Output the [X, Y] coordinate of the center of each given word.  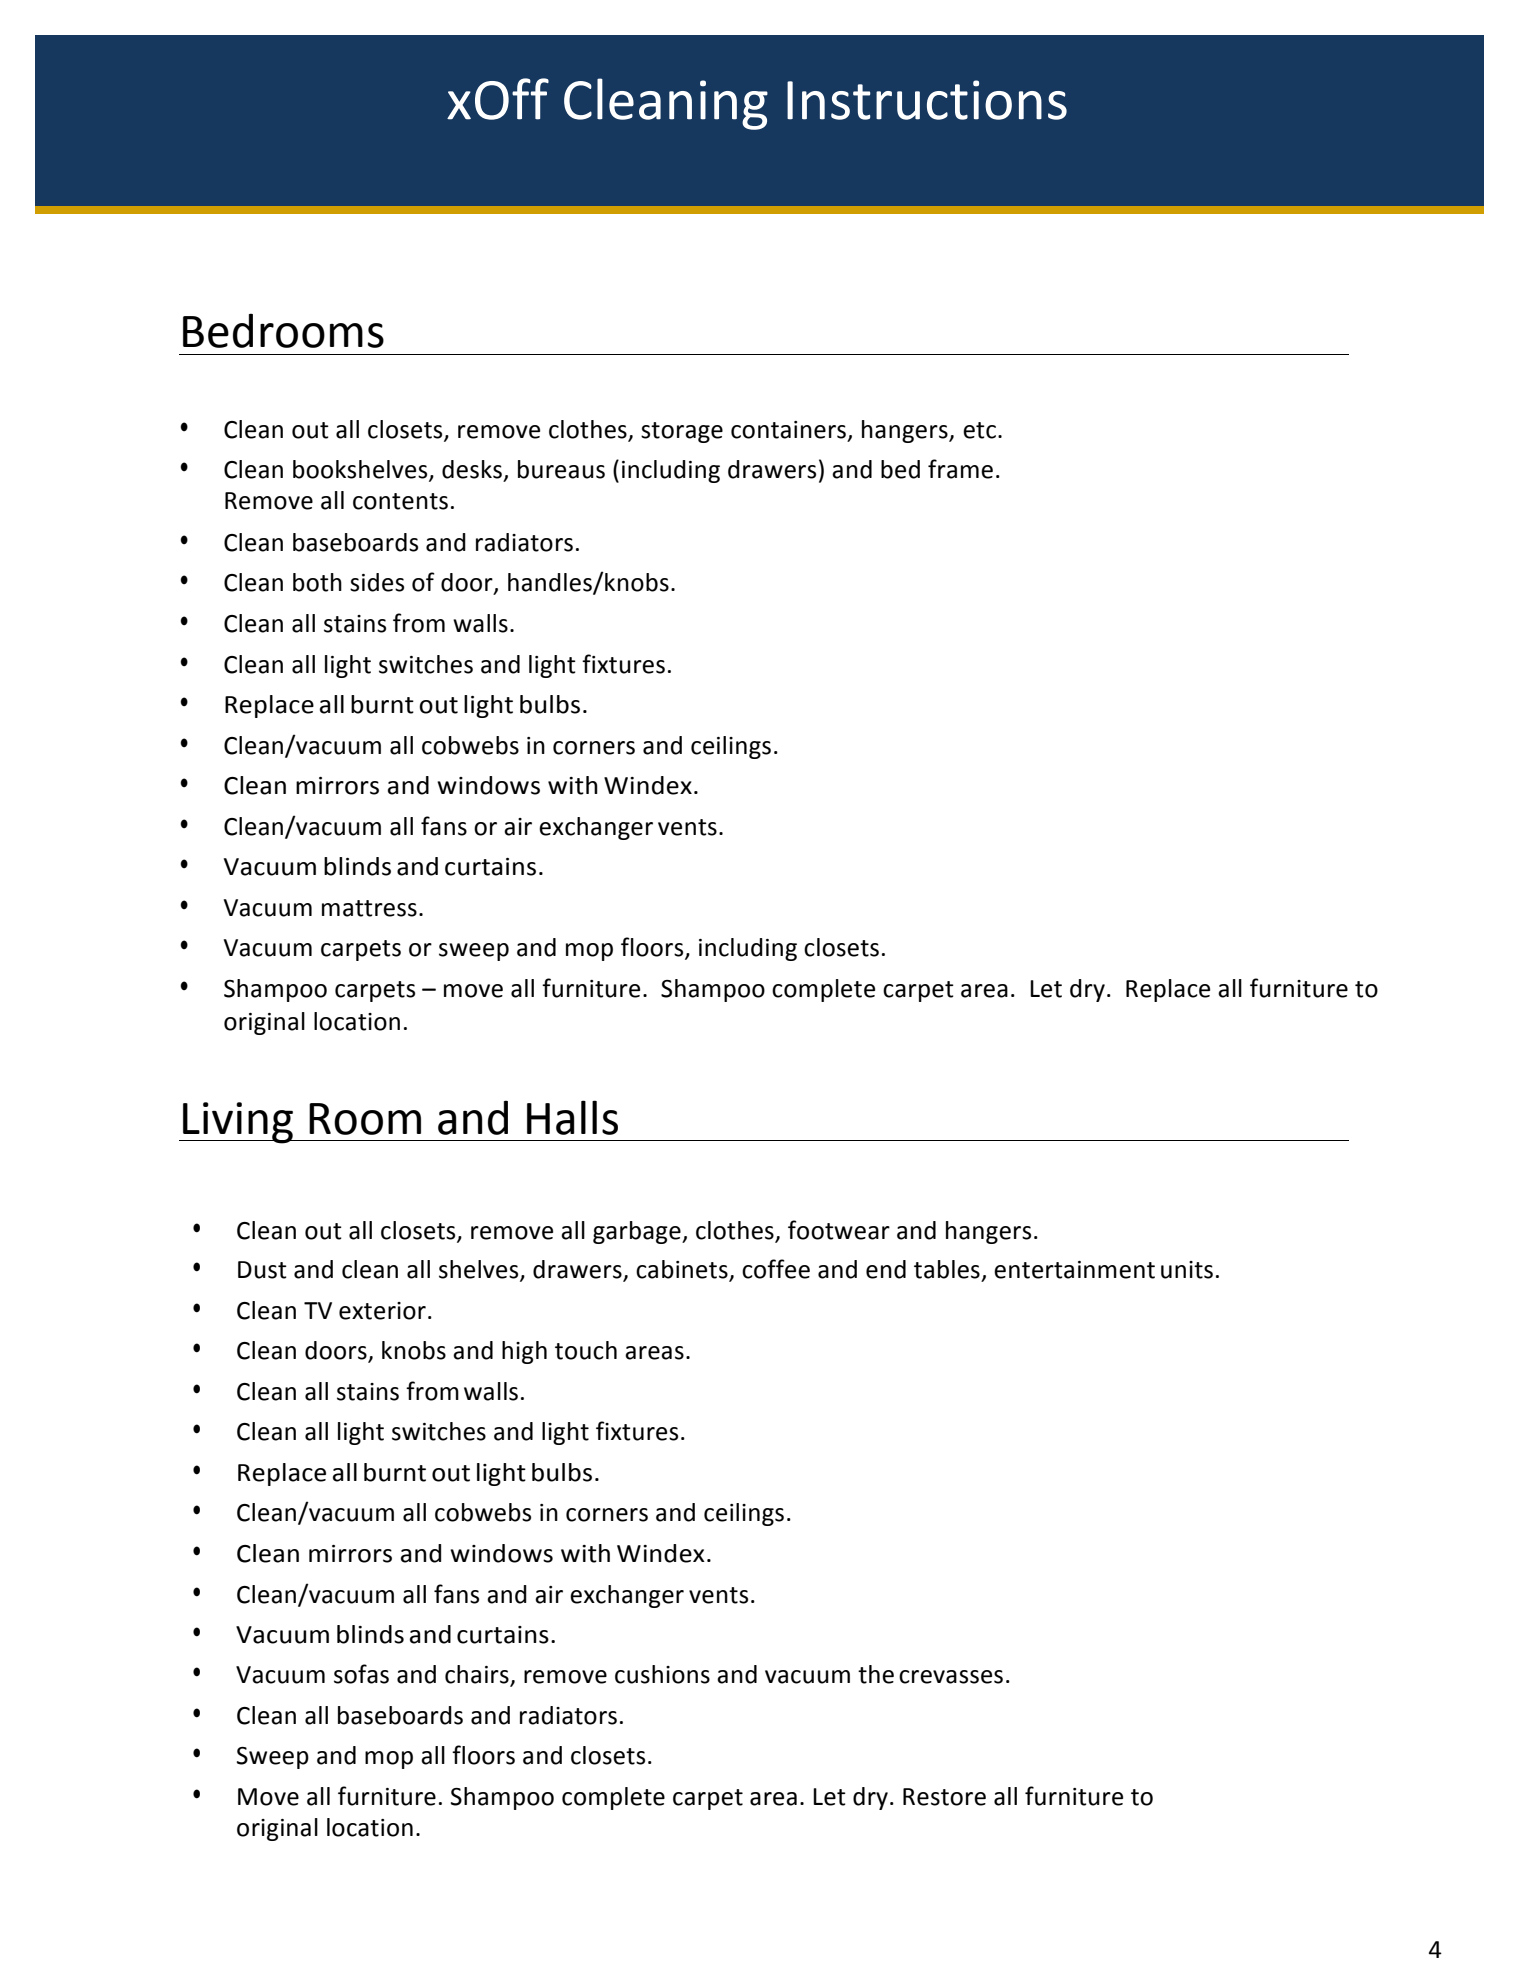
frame [960, 469]
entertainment [1074, 1270]
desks [472, 469]
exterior [382, 1311]
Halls [572, 1117]
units [1187, 1270]
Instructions [927, 100]
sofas [361, 1674]
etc [979, 430]
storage [682, 432]
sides [377, 582]
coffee [776, 1269]
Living [238, 1123]
